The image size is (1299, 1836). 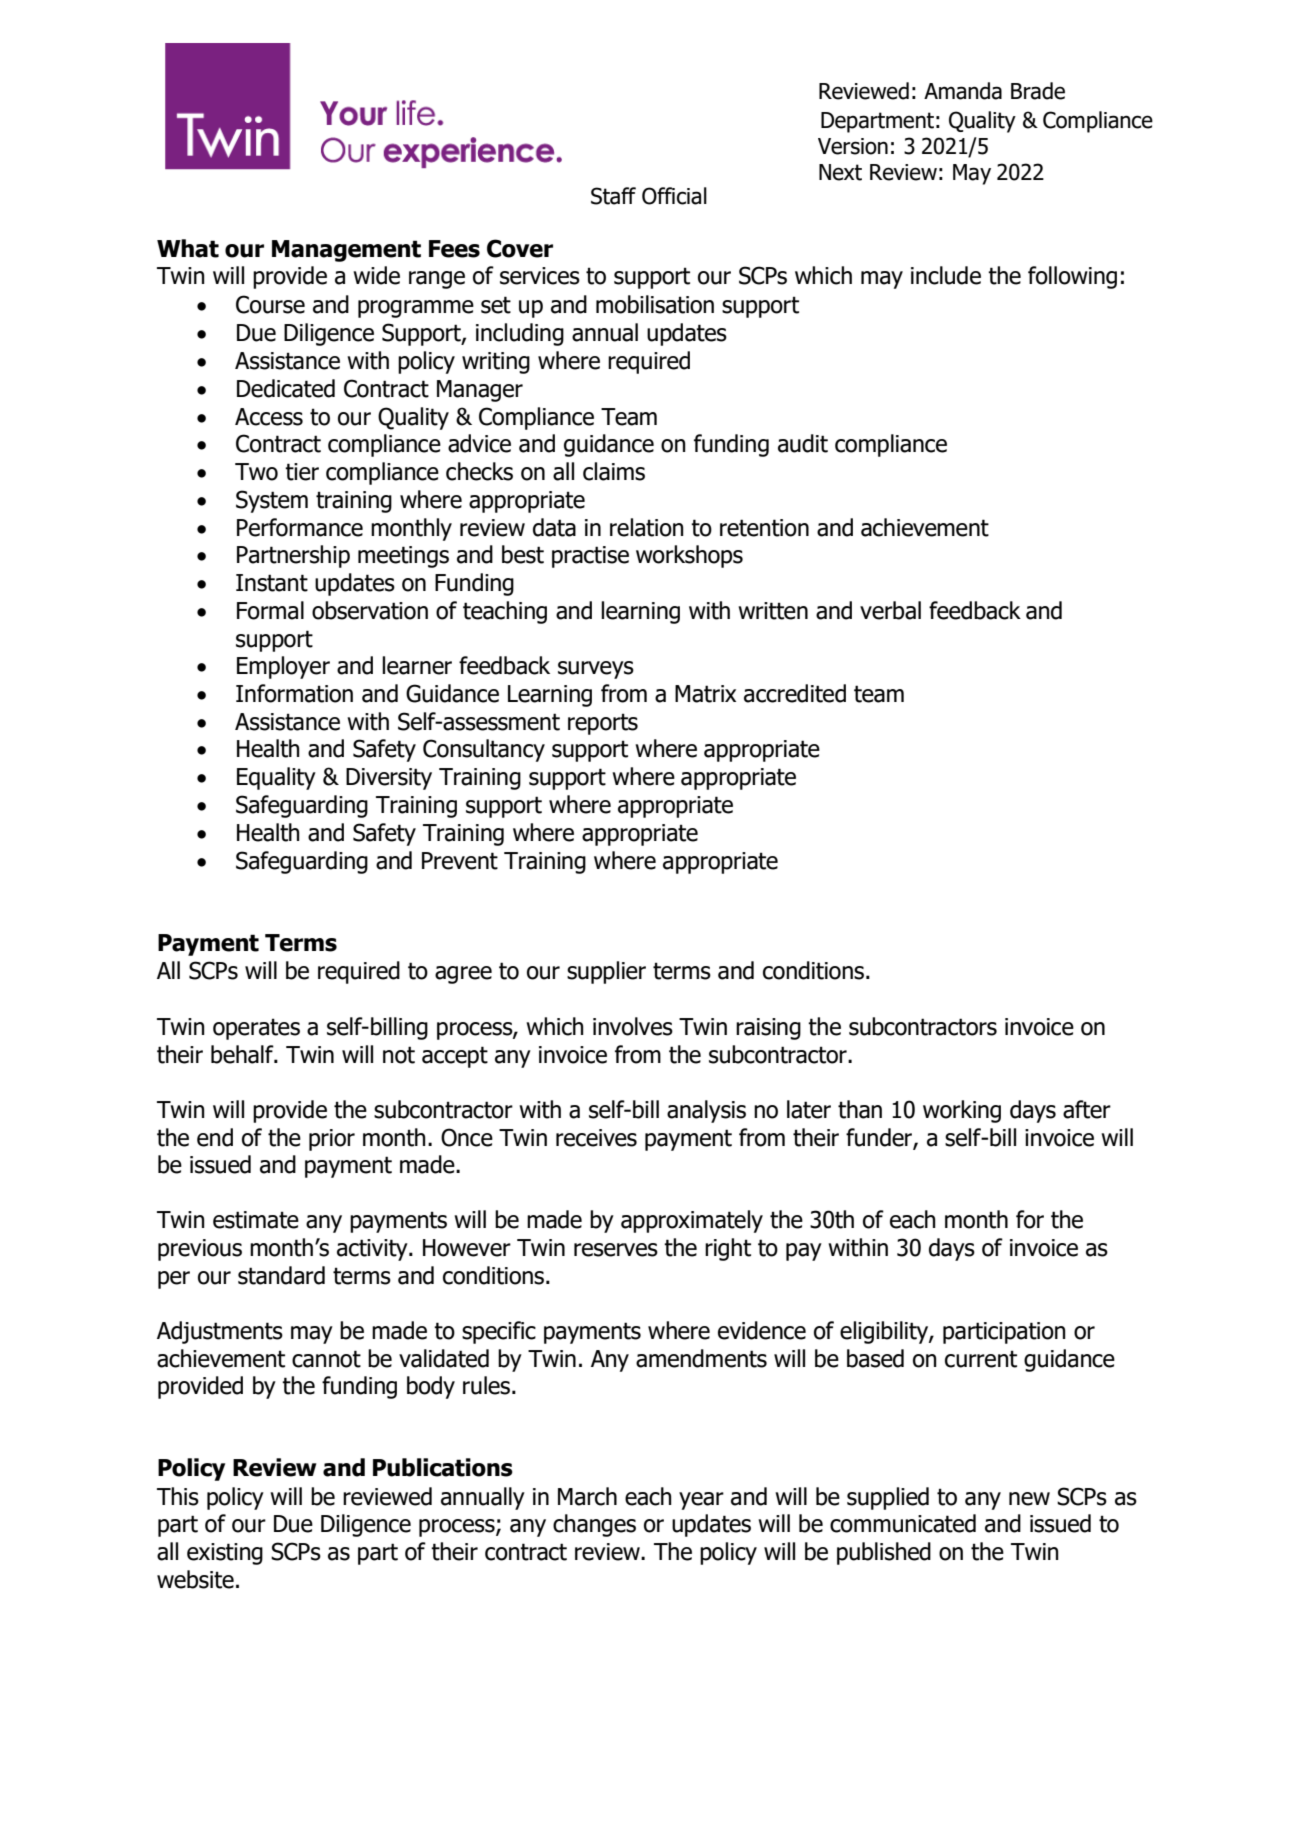 What do you see at coordinates (594, 1525) in the screenshot?
I see `changes` at bounding box center [594, 1525].
